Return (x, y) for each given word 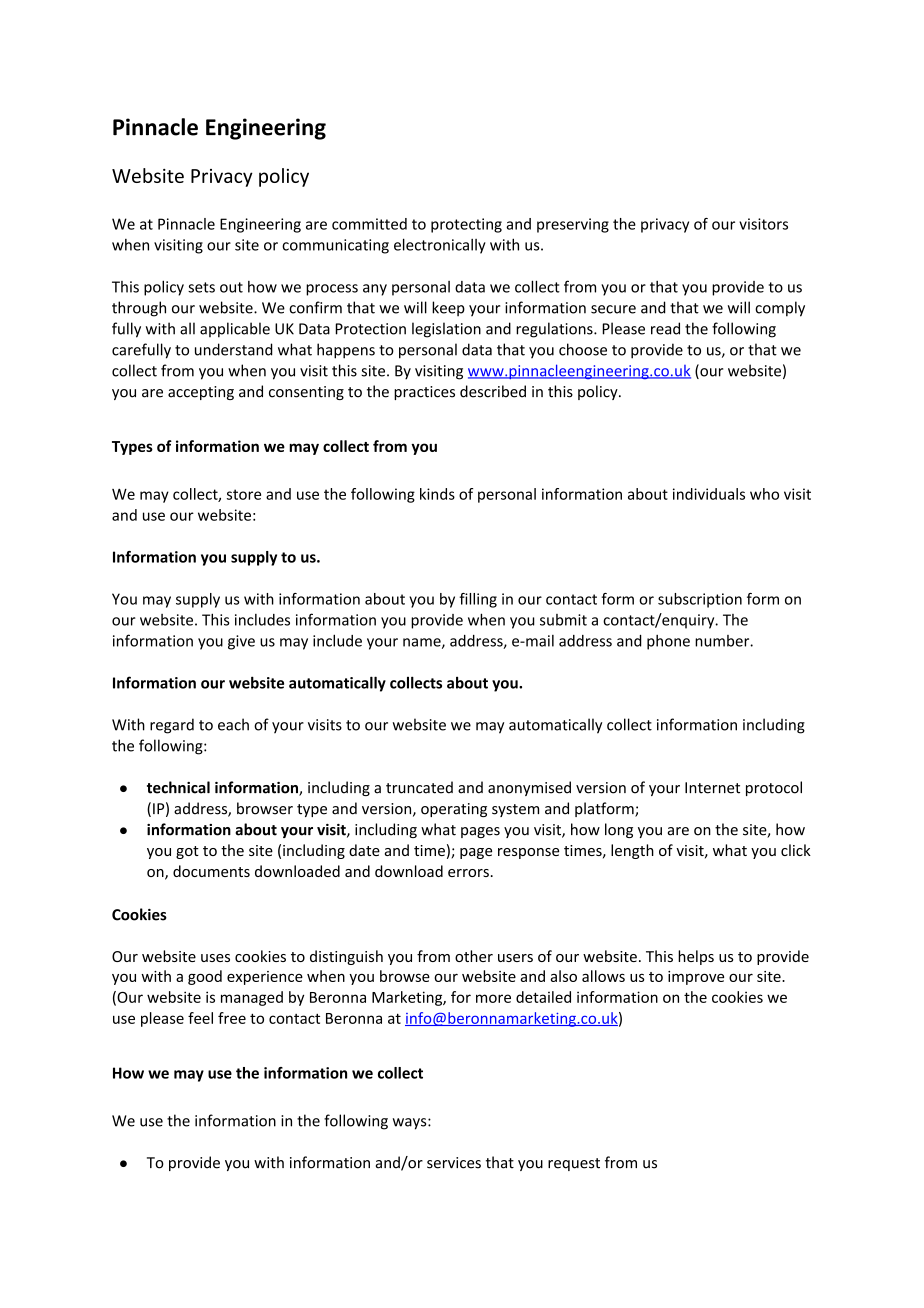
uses (215, 958)
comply (780, 309)
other (474, 956)
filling (478, 600)
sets (201, 287)
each (233, 724)
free (232, 1018)
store (244, 494)
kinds (437, 494)
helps (696, 957)
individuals (709, 494)
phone (668, 642)
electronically (440, 246)
